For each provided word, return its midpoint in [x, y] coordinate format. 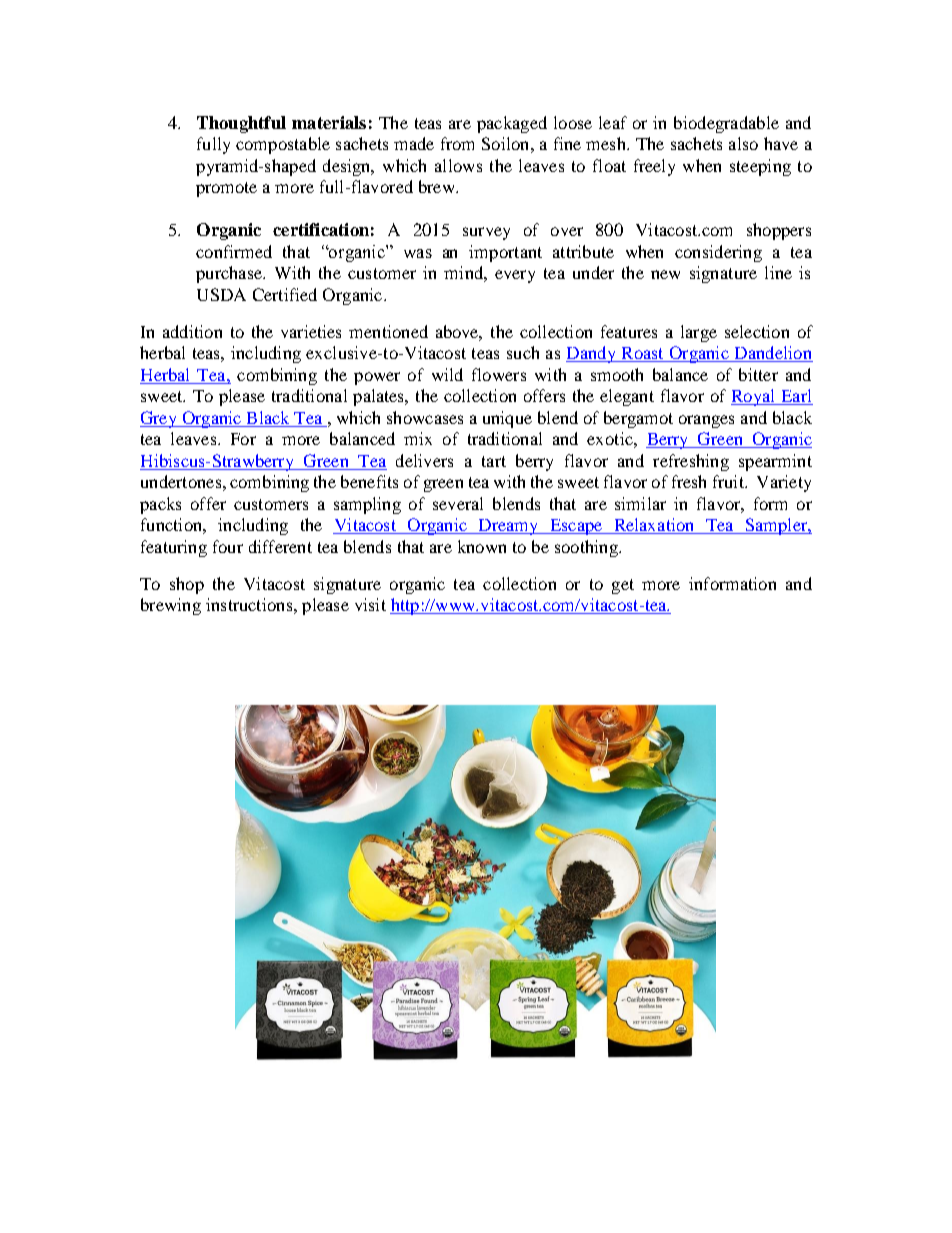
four [228, 546]
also [743, 143]
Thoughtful [241, 124]
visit [370, 604]
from [457, 143]
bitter [758, 374]
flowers [499, 374]
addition [192, 331]
